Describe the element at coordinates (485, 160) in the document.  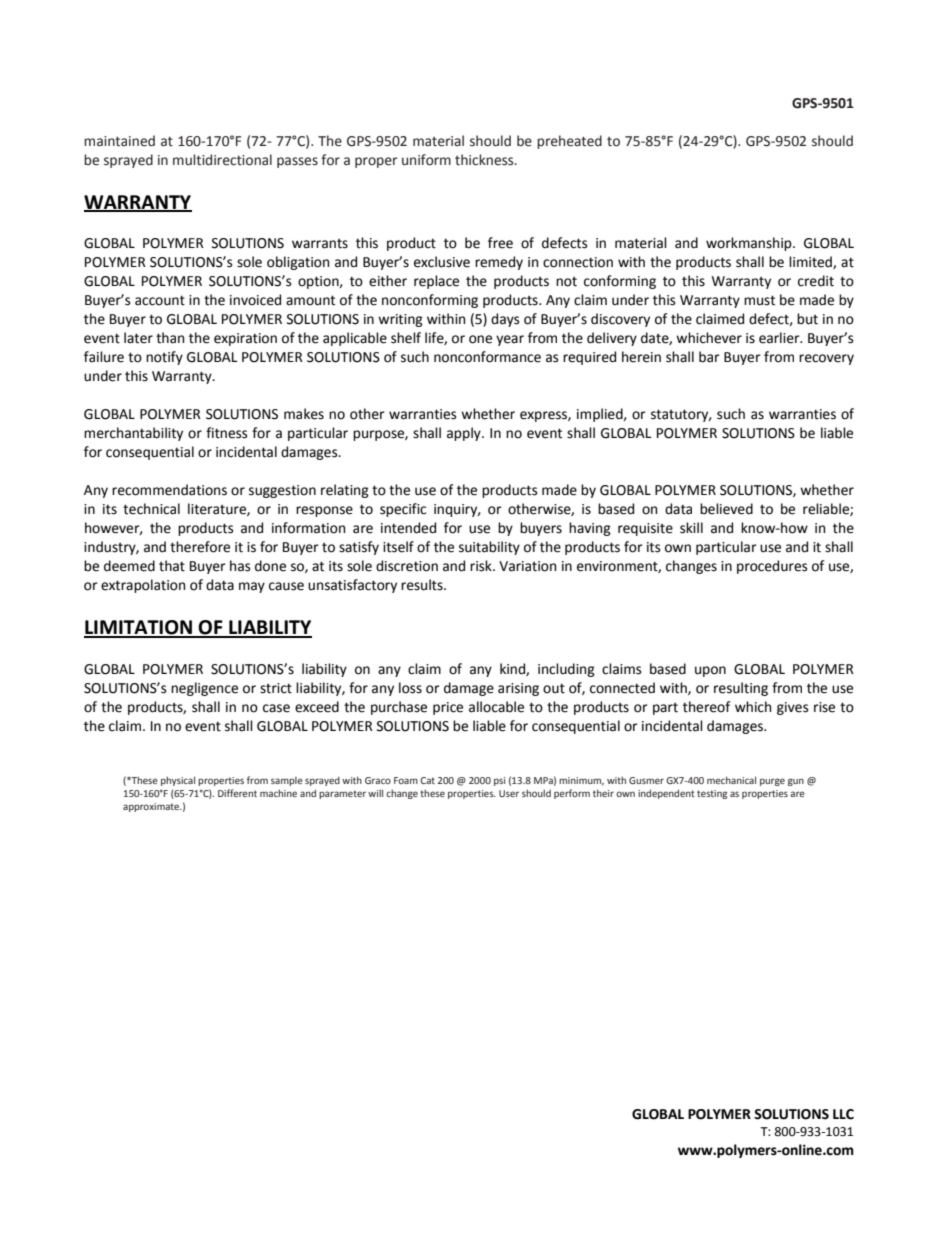
I see `thickness` at that location.
